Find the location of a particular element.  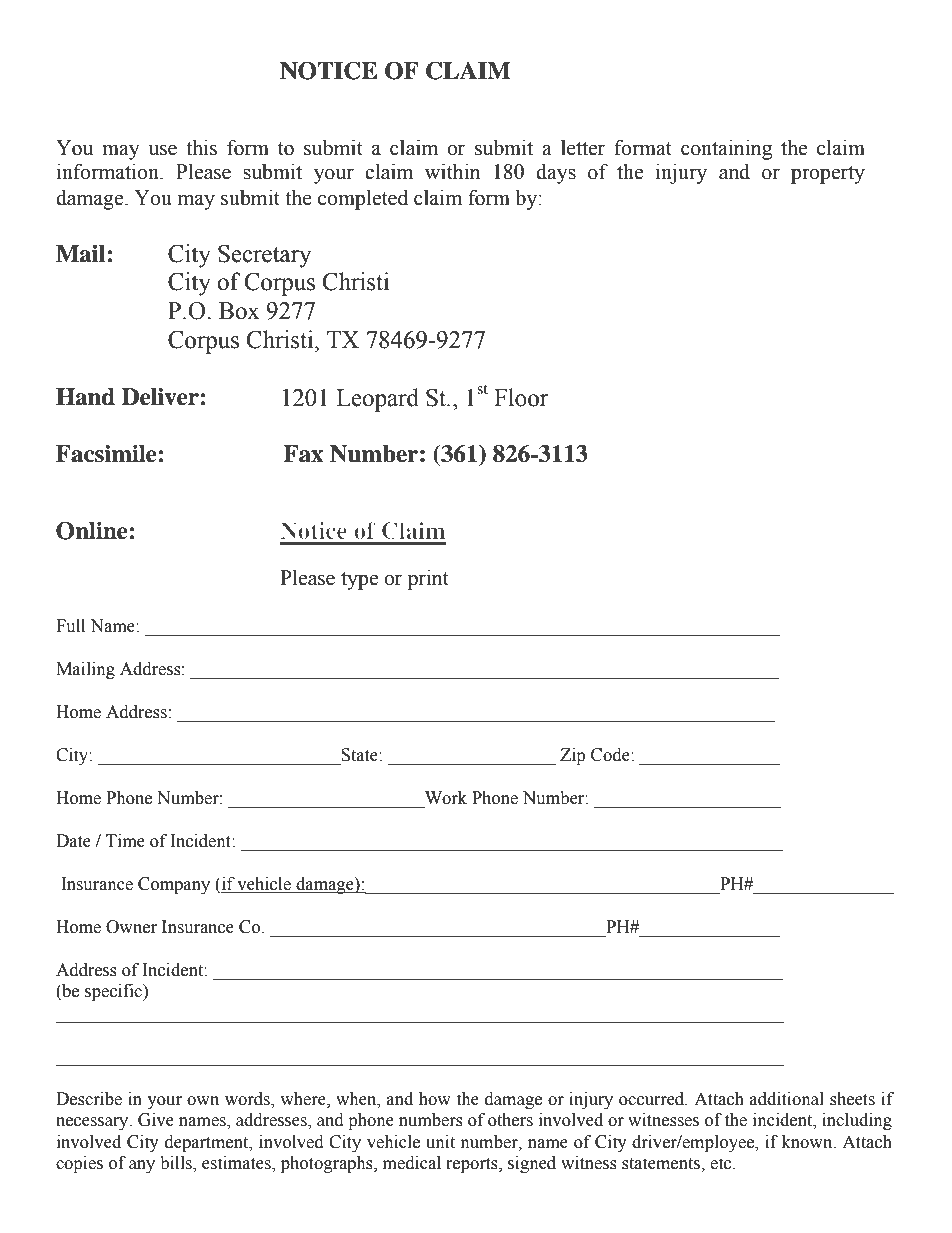

use is located at coordinates (162, 150).
